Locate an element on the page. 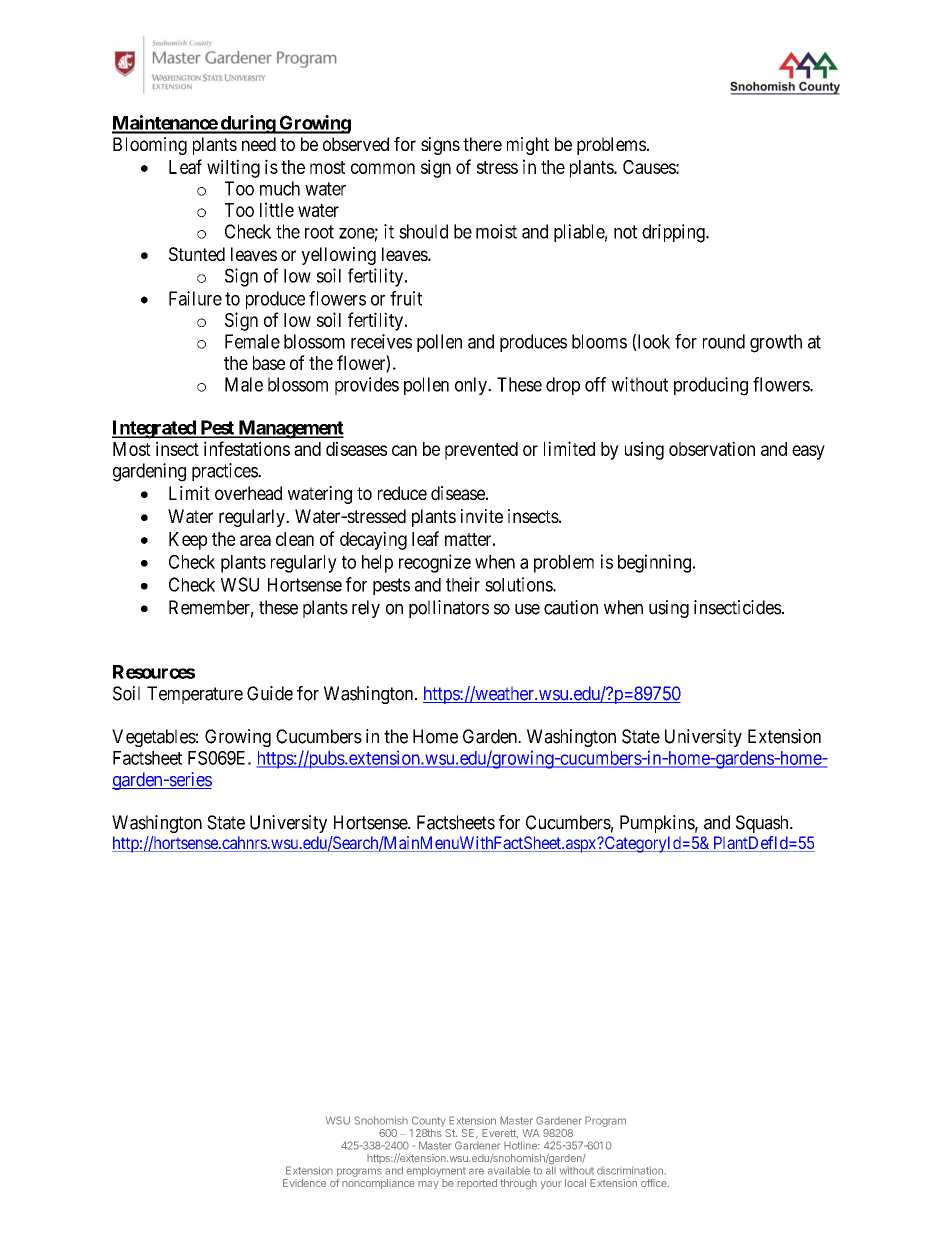 Image resolution: width=952 pixels, height=1233 pixels. producing is located at coordinates (711, 386).
